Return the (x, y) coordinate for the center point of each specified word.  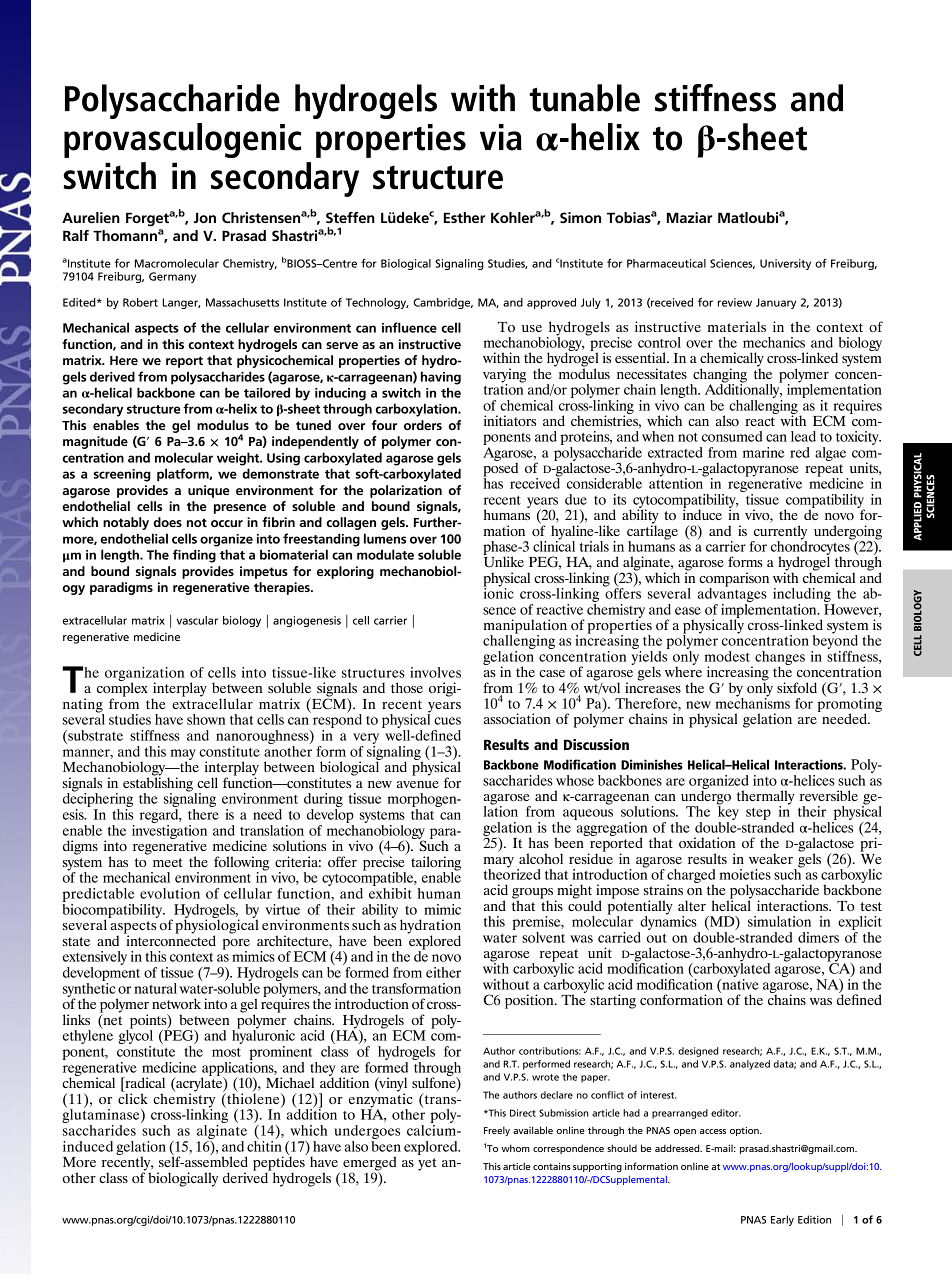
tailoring (436, 864)
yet (427, 1164)
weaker (771, 858)
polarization (406, 491)
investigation (169, 831)
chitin (264, 1145)
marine (763, 452)
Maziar (689, 217)
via (501, 137)
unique (209, 491)
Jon (204, 217)
